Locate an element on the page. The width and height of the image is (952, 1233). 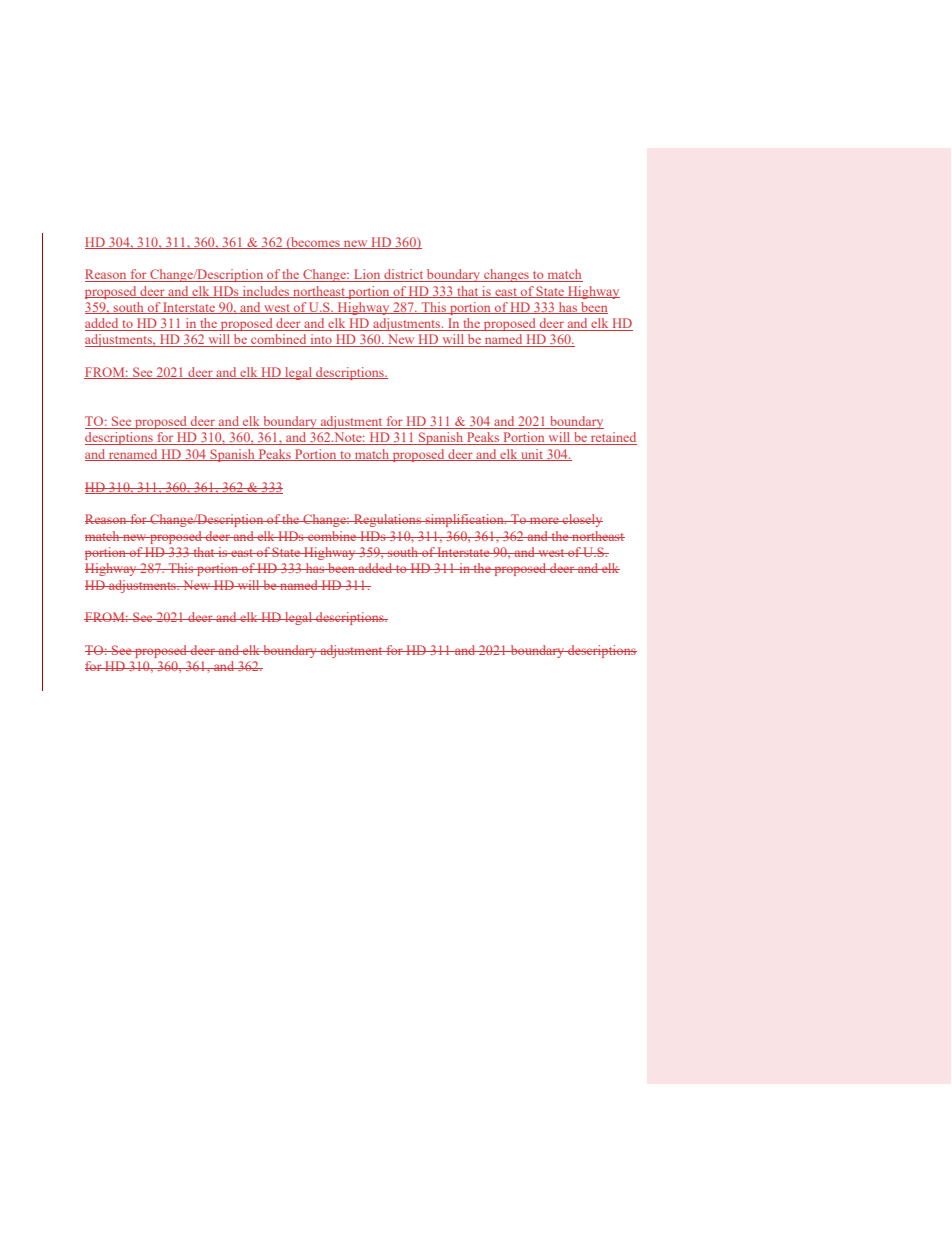
unit is located at coordinates (532, 455).
